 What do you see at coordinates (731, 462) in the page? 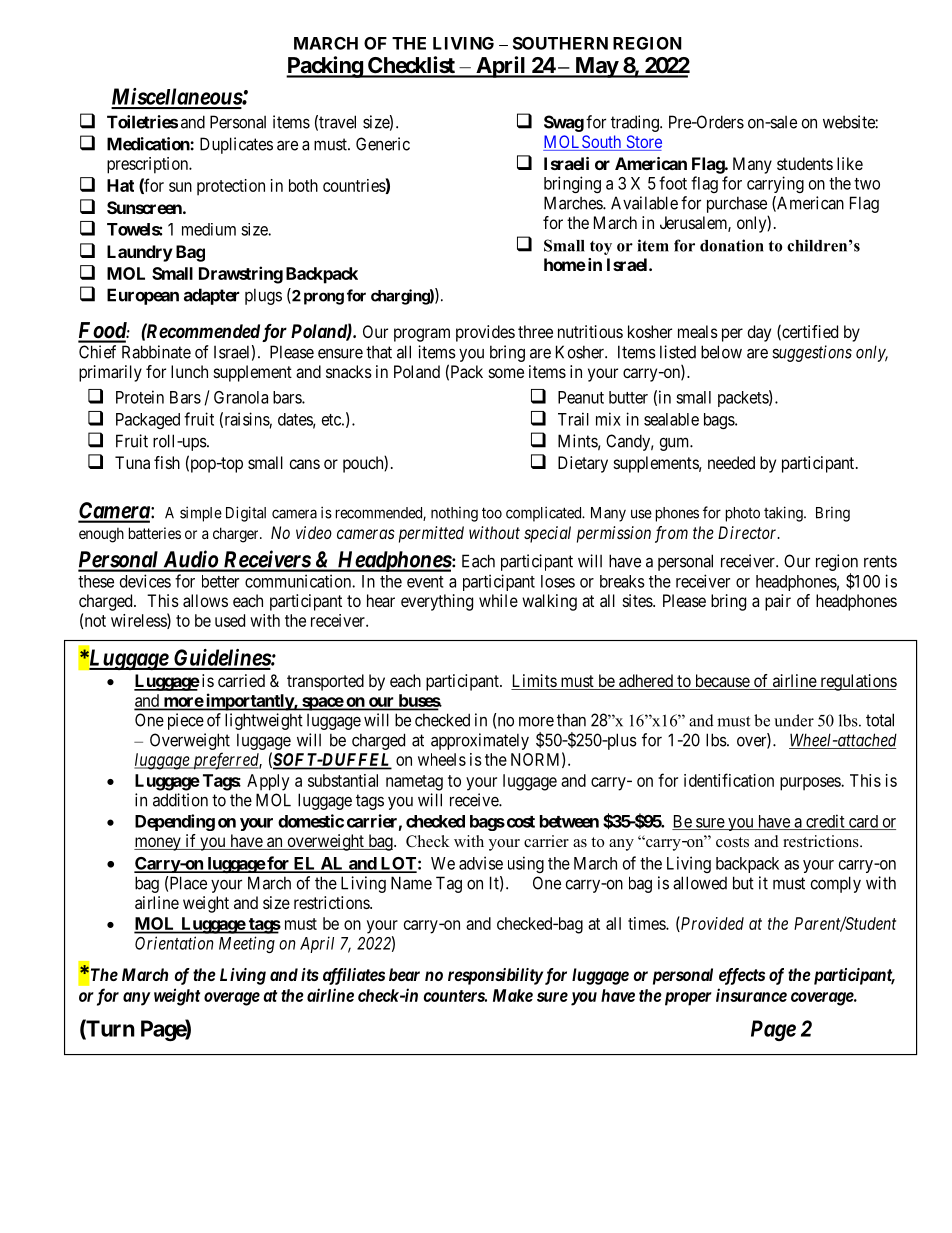
I see `needed` at bounding box center [731, 462].
